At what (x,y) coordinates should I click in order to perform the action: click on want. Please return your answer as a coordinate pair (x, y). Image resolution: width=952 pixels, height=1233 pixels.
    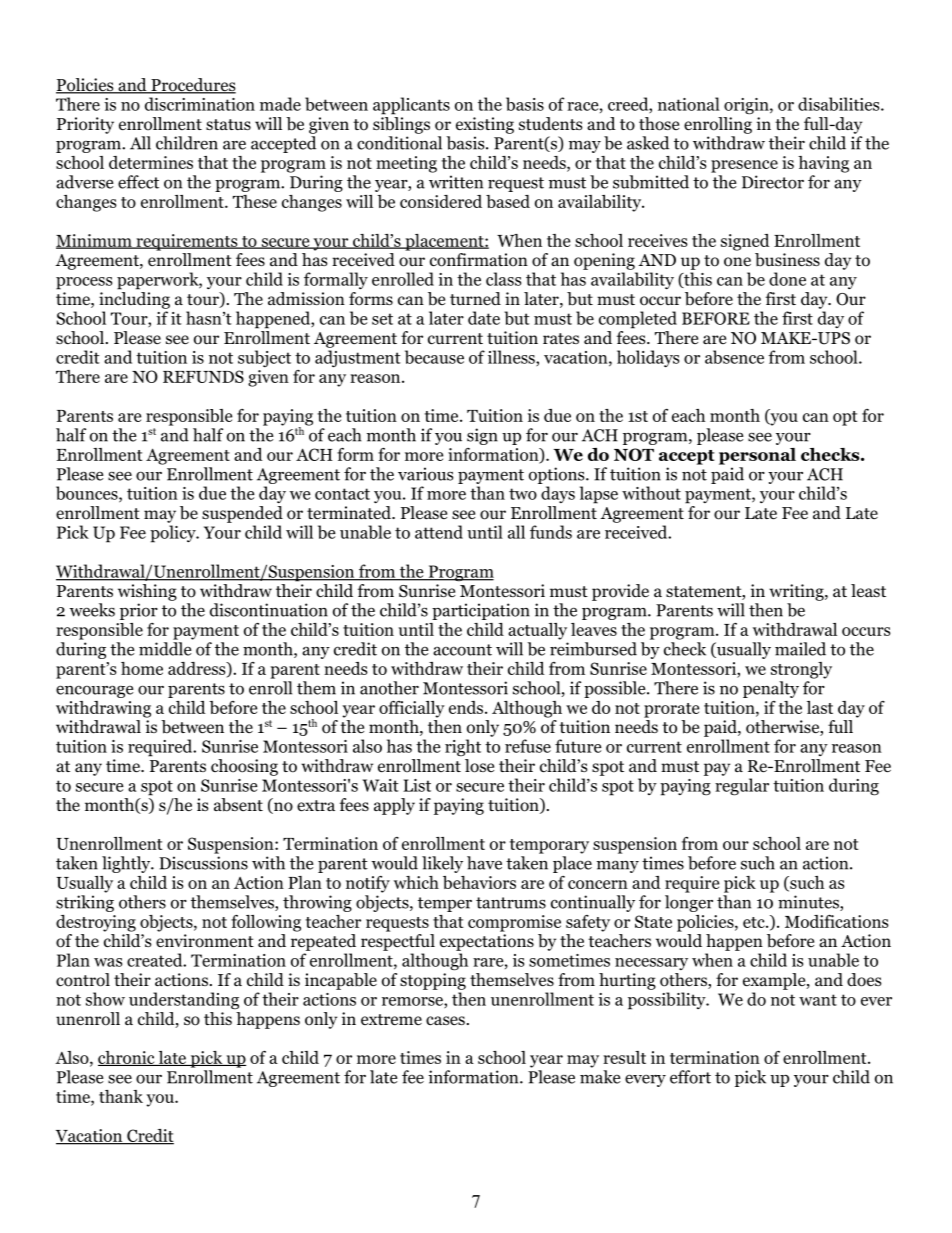
    Looking at the image, I should click on (818, 1000).
